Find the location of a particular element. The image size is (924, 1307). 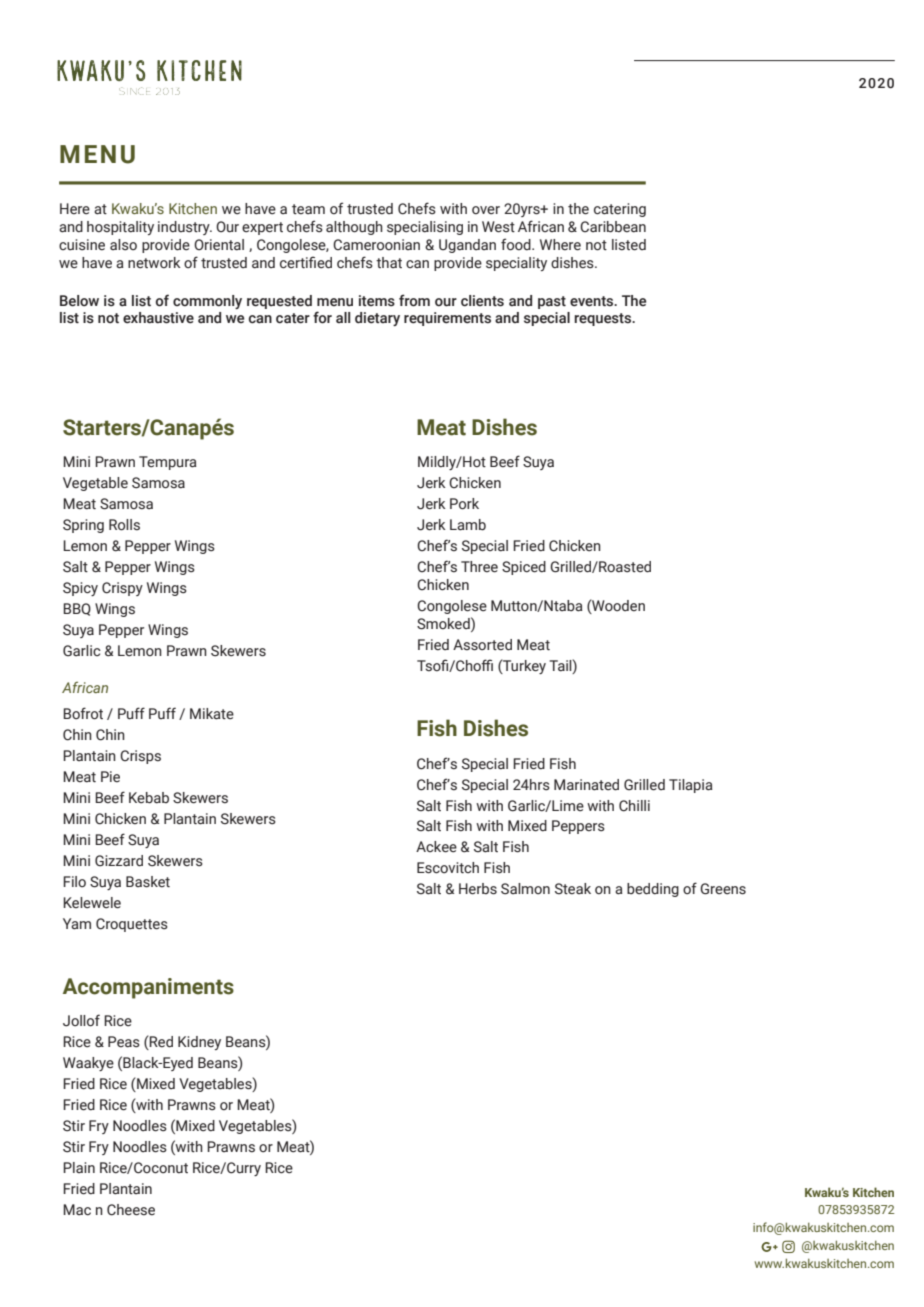

Caribbean is located at coordinates (613, 227).
